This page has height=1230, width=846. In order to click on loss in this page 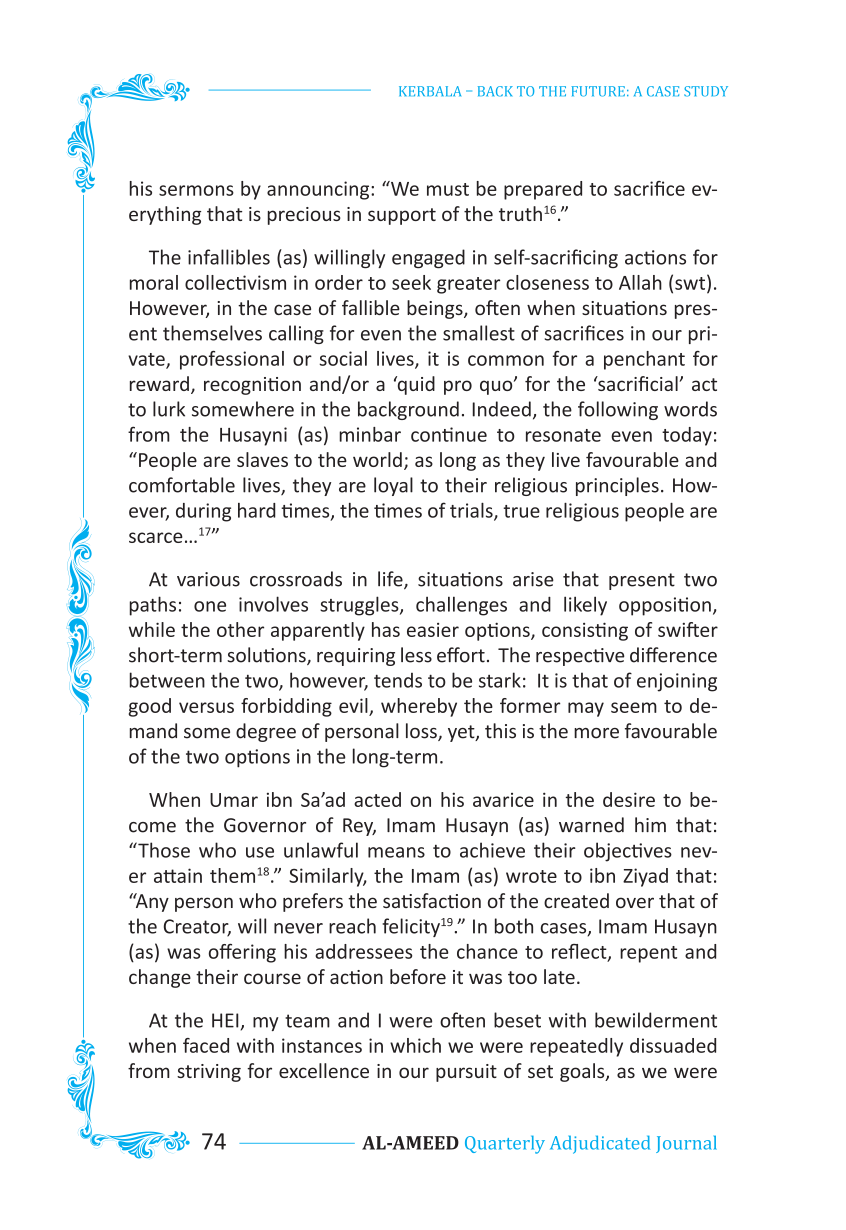, I will do `click(422, 732)`.
